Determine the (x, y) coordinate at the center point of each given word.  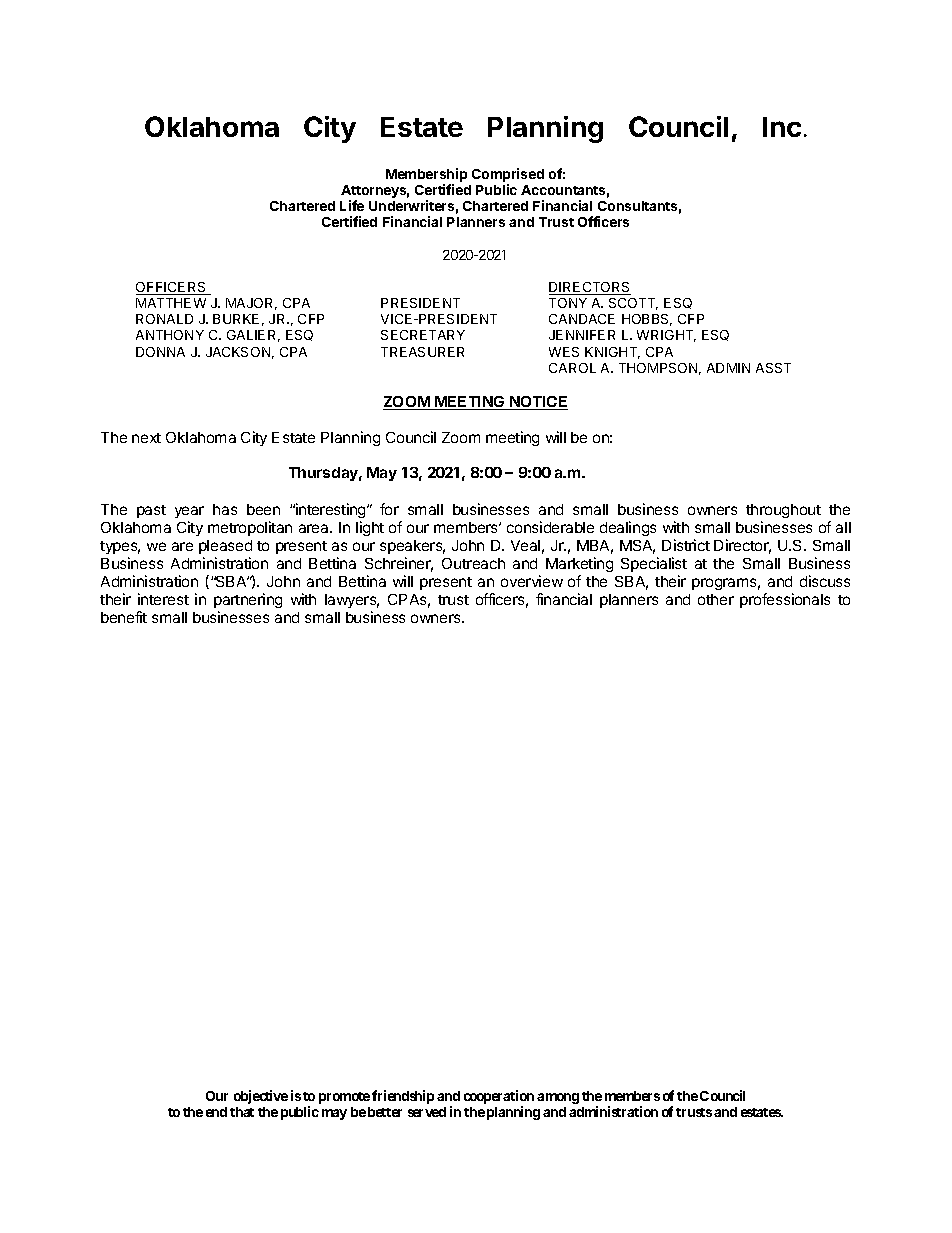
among (558, 1098)
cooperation (499, 1098)
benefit (124, 617)
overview (532, 581)
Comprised (508, 176)
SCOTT (633, 304)
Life (352, 205)
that (242, 1112)
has (225, 509)
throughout (783, 513)
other (716, 599)
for (389, 509)
